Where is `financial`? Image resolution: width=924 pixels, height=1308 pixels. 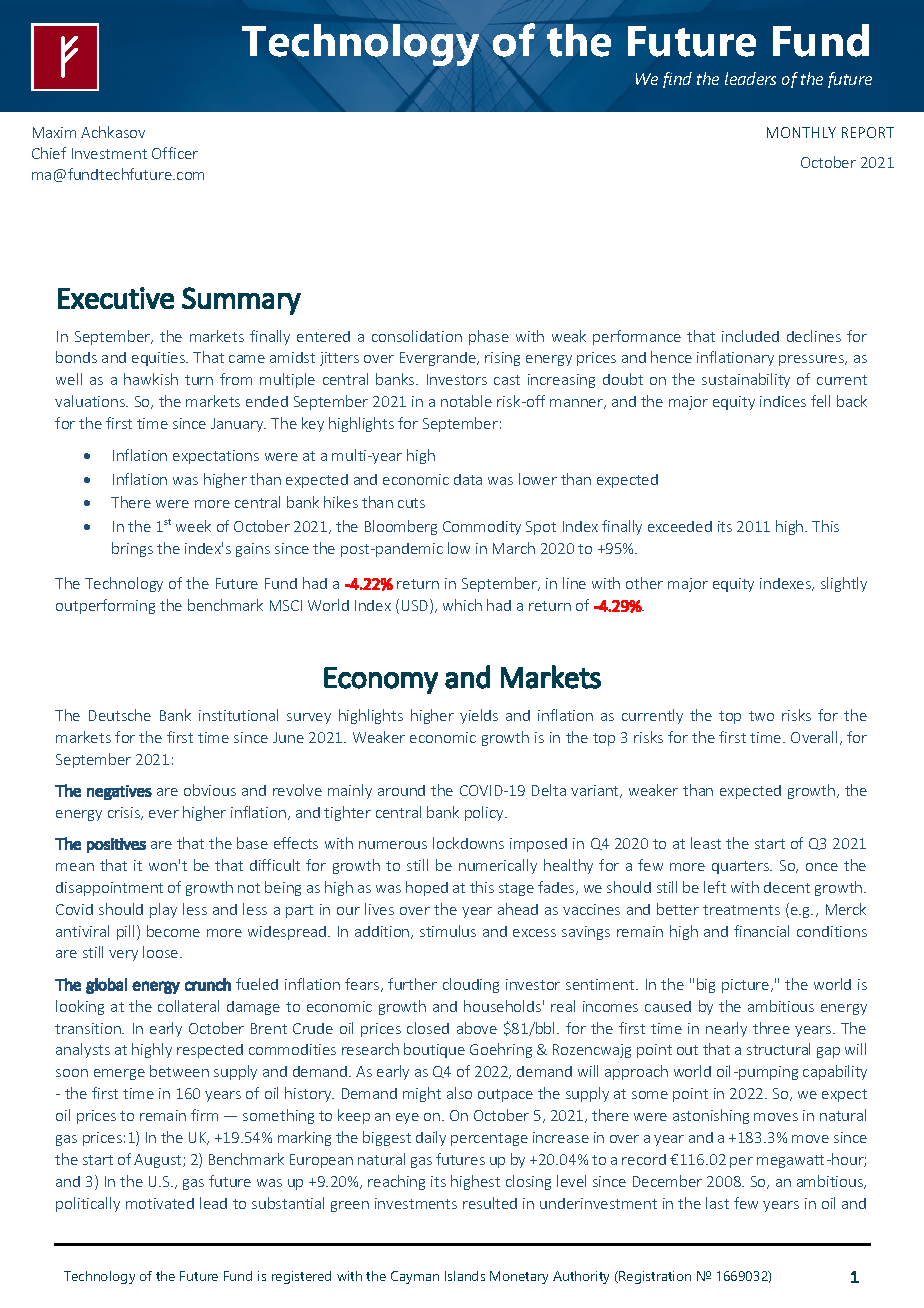 financial is located at coordinates (761, 931).
